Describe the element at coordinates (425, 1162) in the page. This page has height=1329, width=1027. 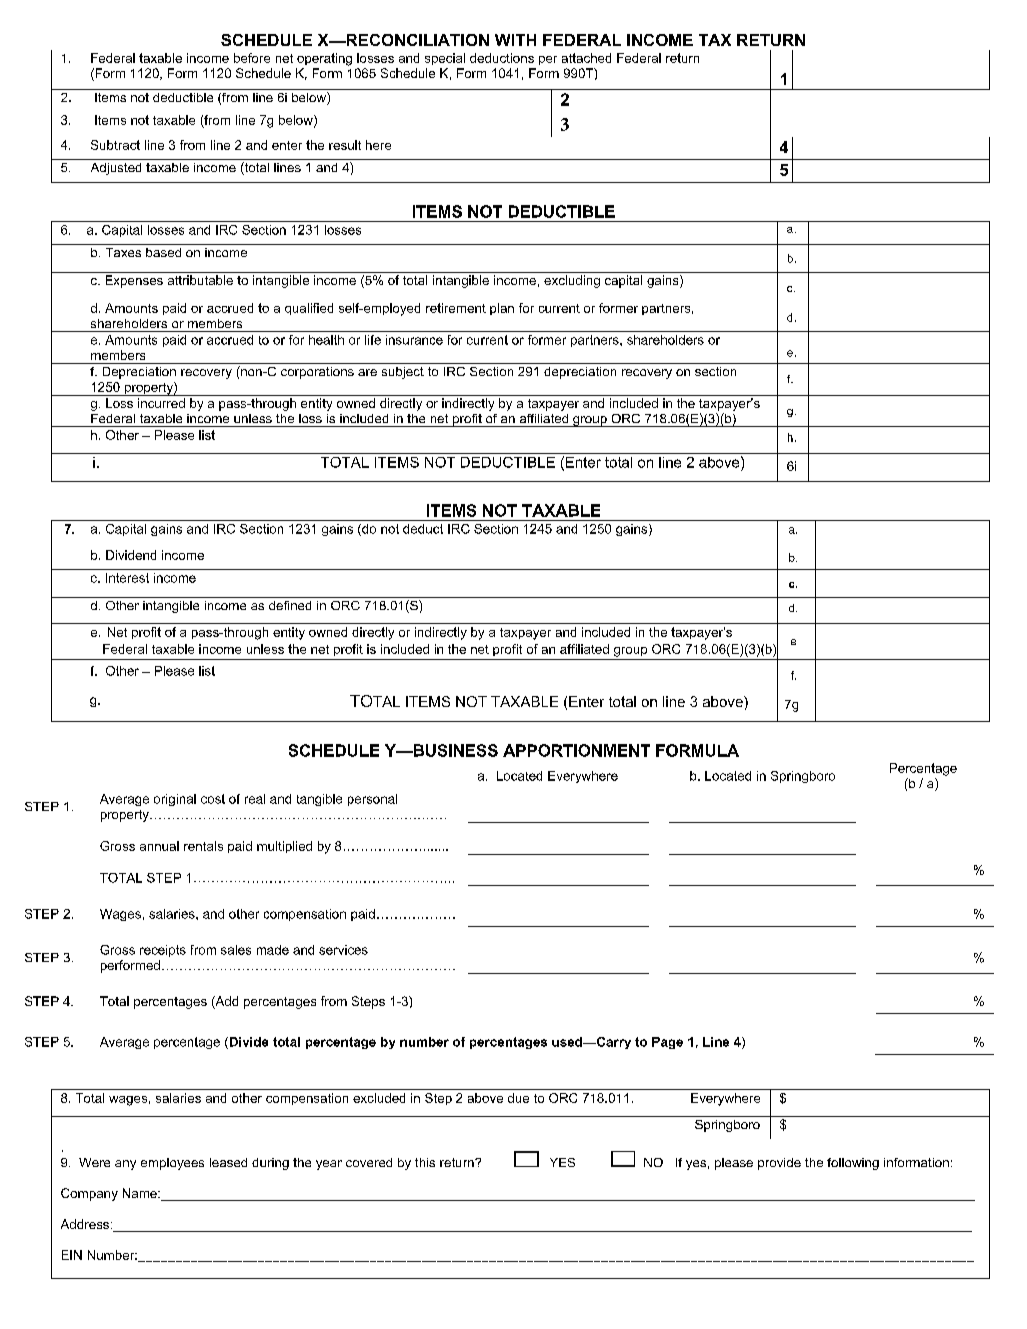
I see `this` at that location.
